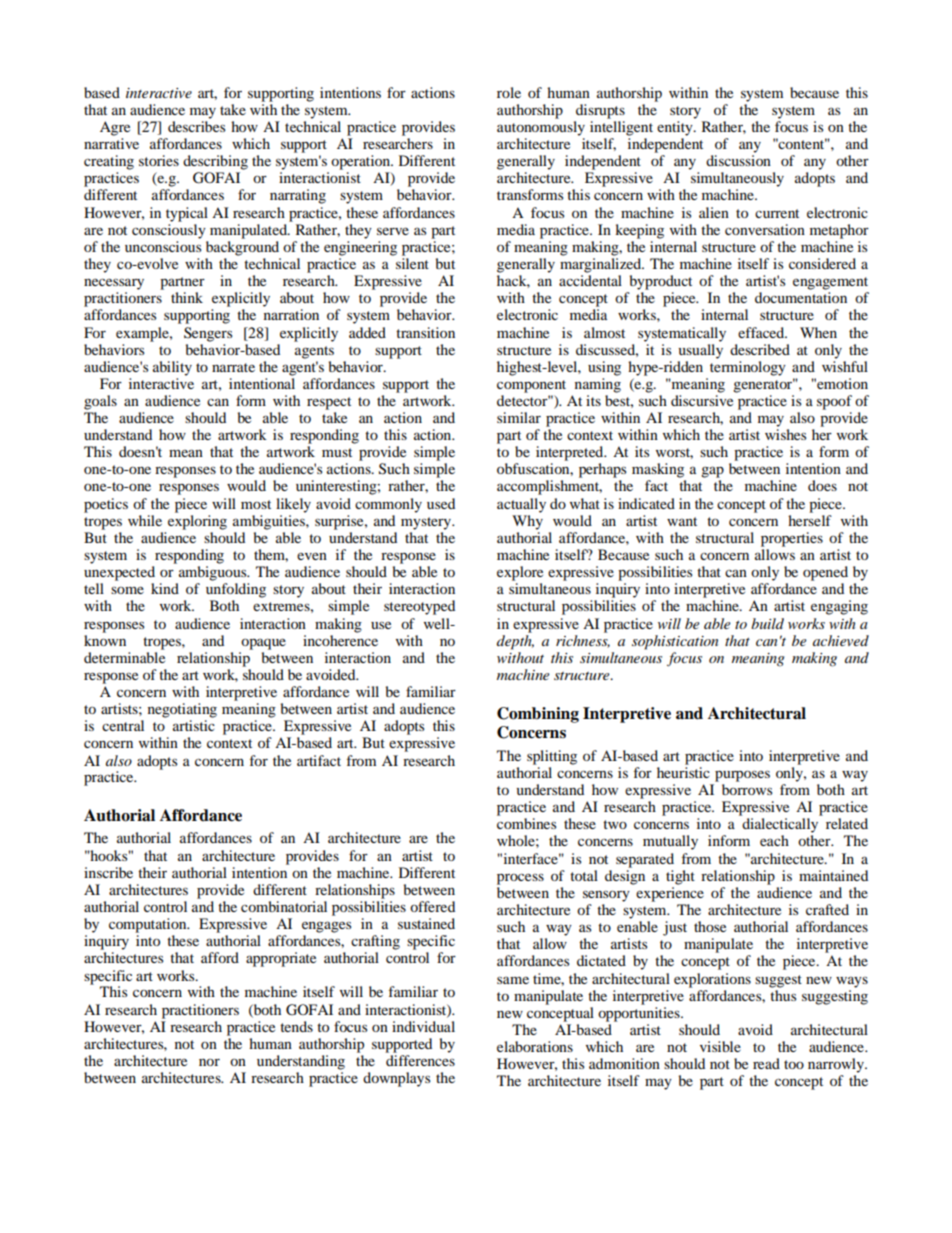 The image size is (952, 1233). What do you see at coordinates (420, 1060) in the document?
I see `differences` at bounding box center [420, 1060].
